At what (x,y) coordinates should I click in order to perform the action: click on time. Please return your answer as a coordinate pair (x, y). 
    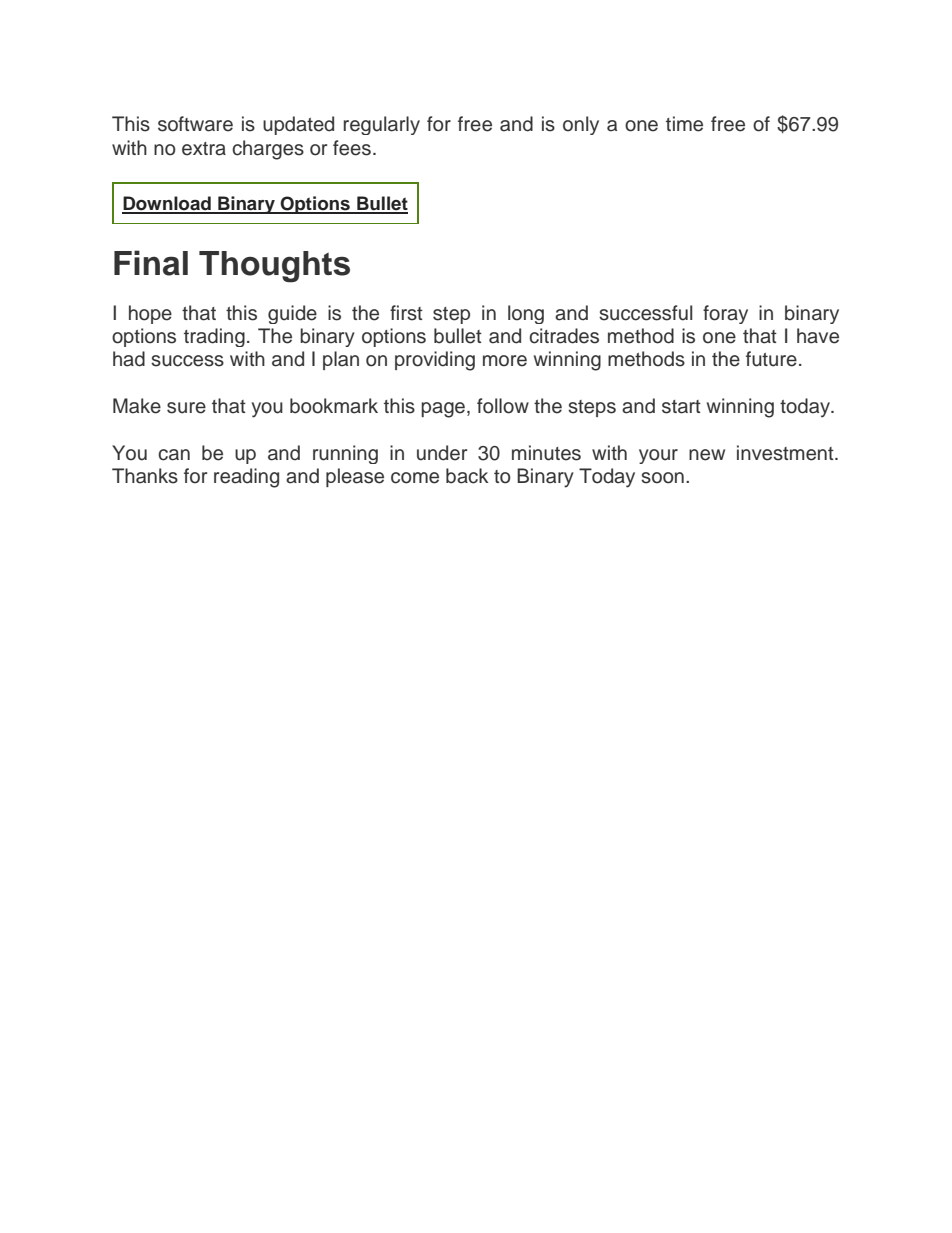
    Looking at the image, I should click on (684, 124).
